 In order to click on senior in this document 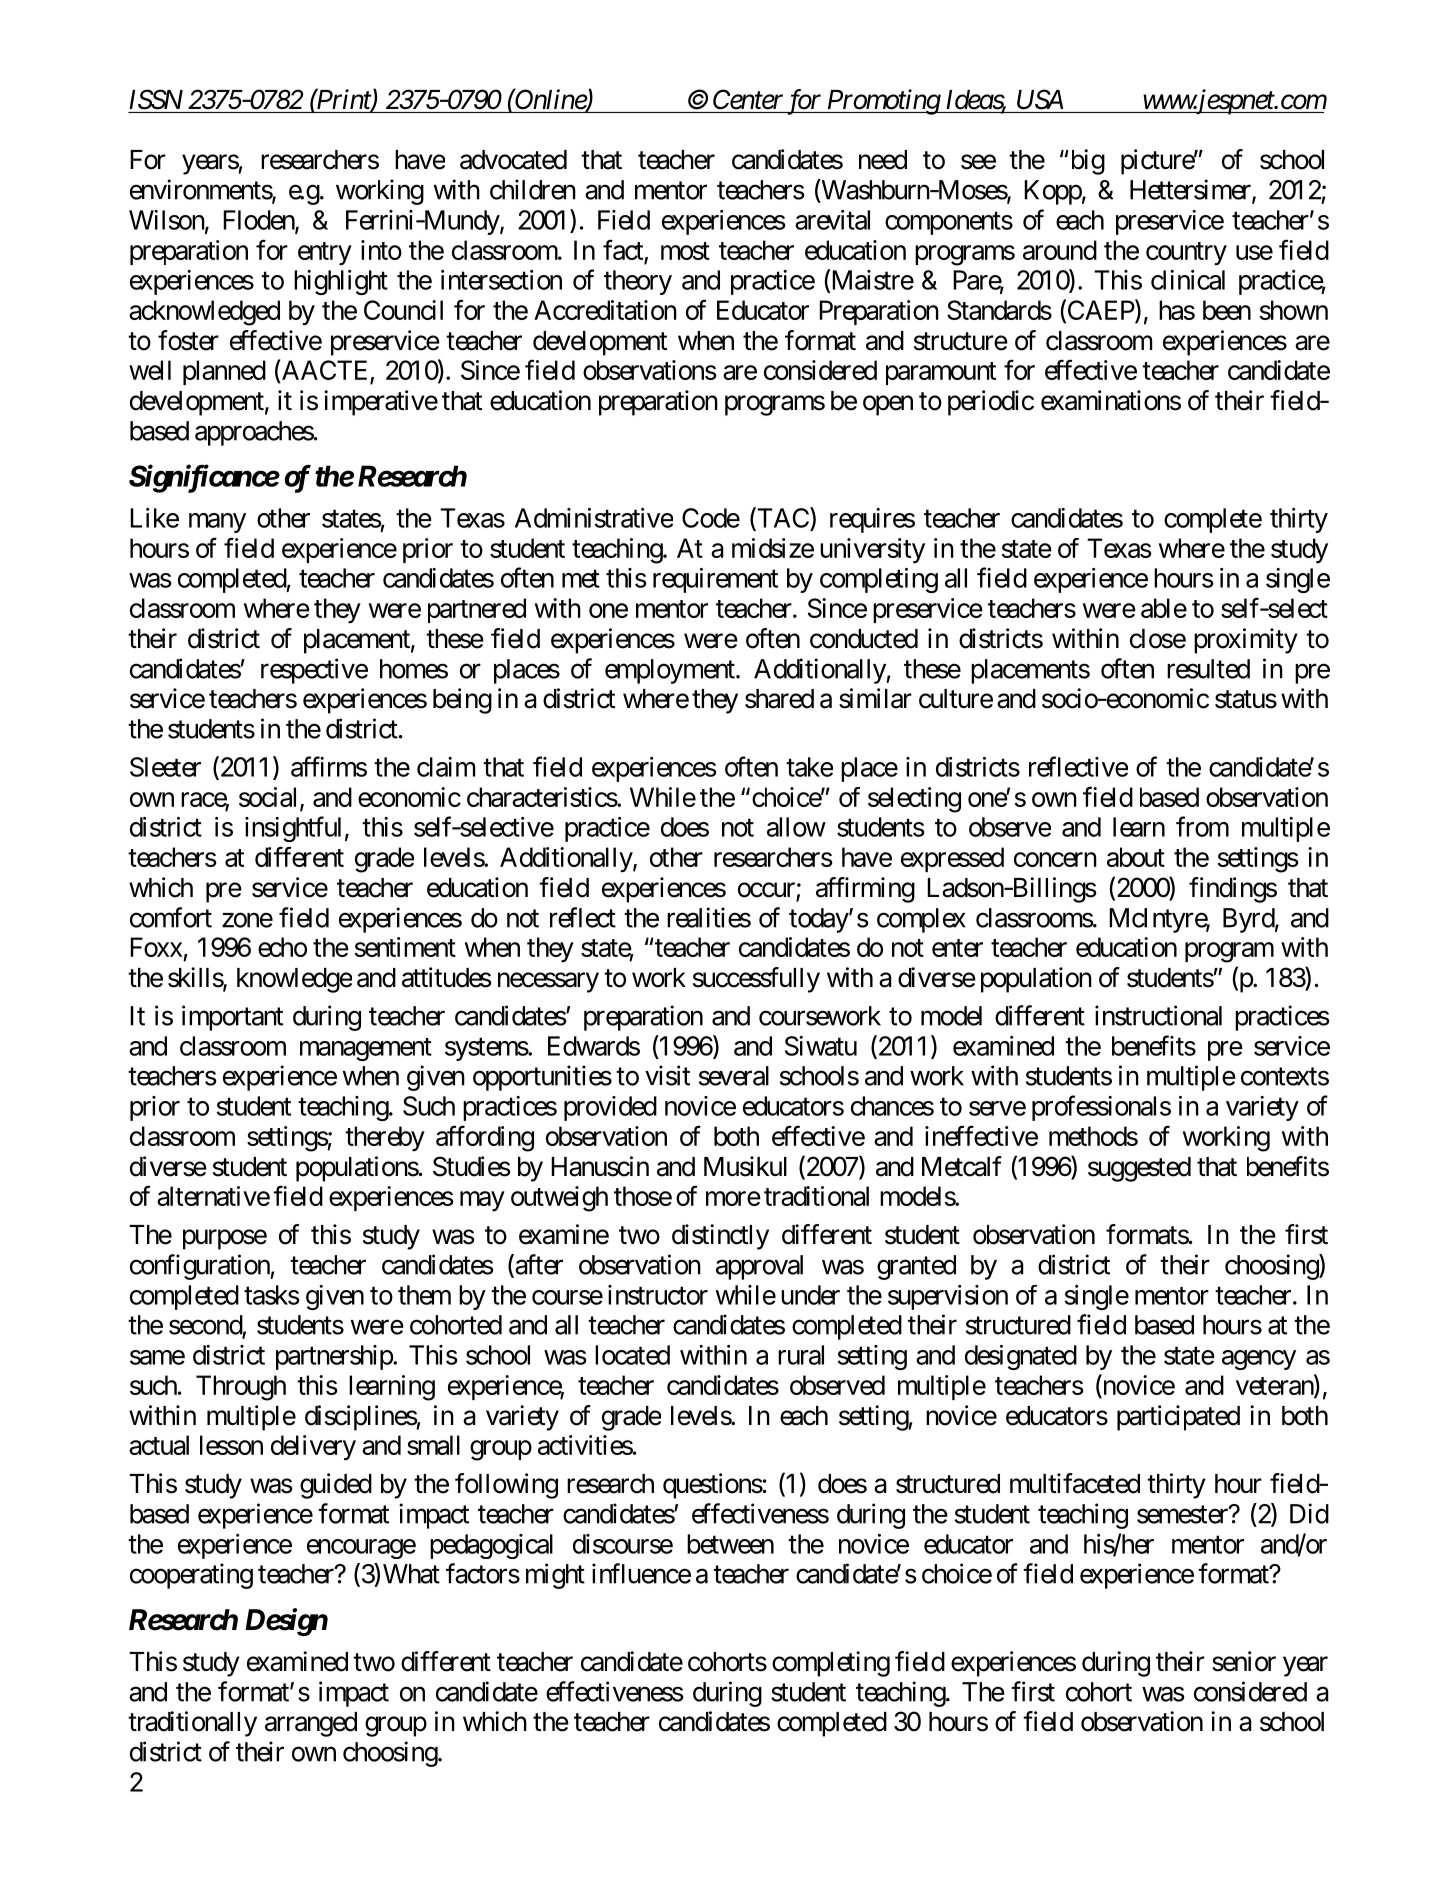, I will do `click(1244, 1661)`.
